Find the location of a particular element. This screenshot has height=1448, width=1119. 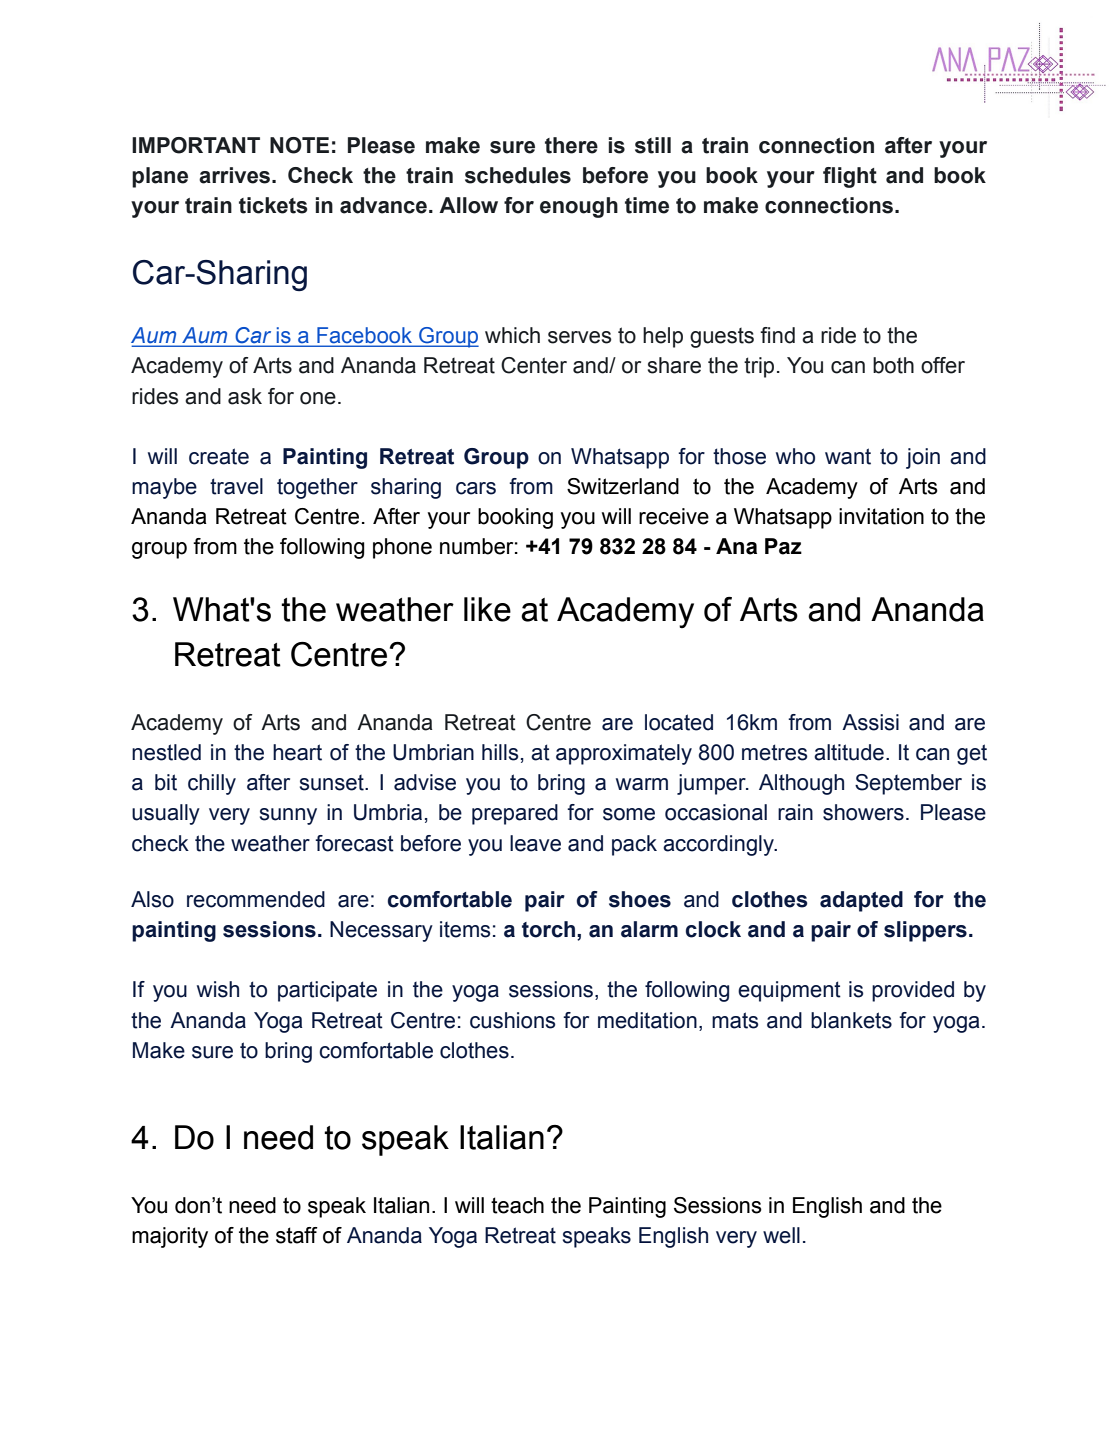

Center is located at coordinates (534, 365).
